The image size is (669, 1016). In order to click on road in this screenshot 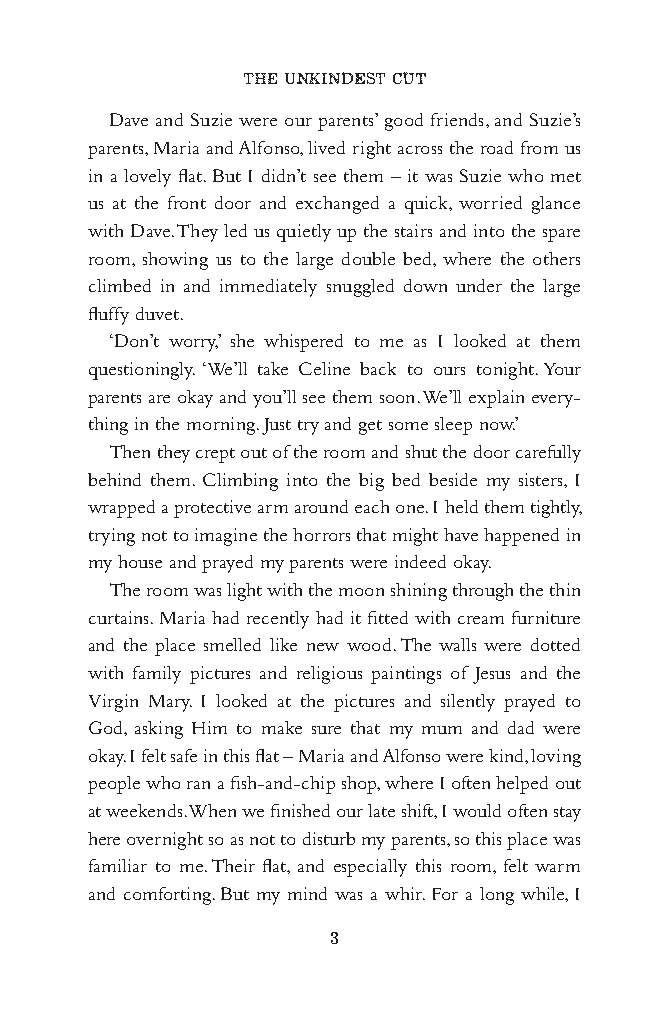, I will do `click(497, 147)`.
